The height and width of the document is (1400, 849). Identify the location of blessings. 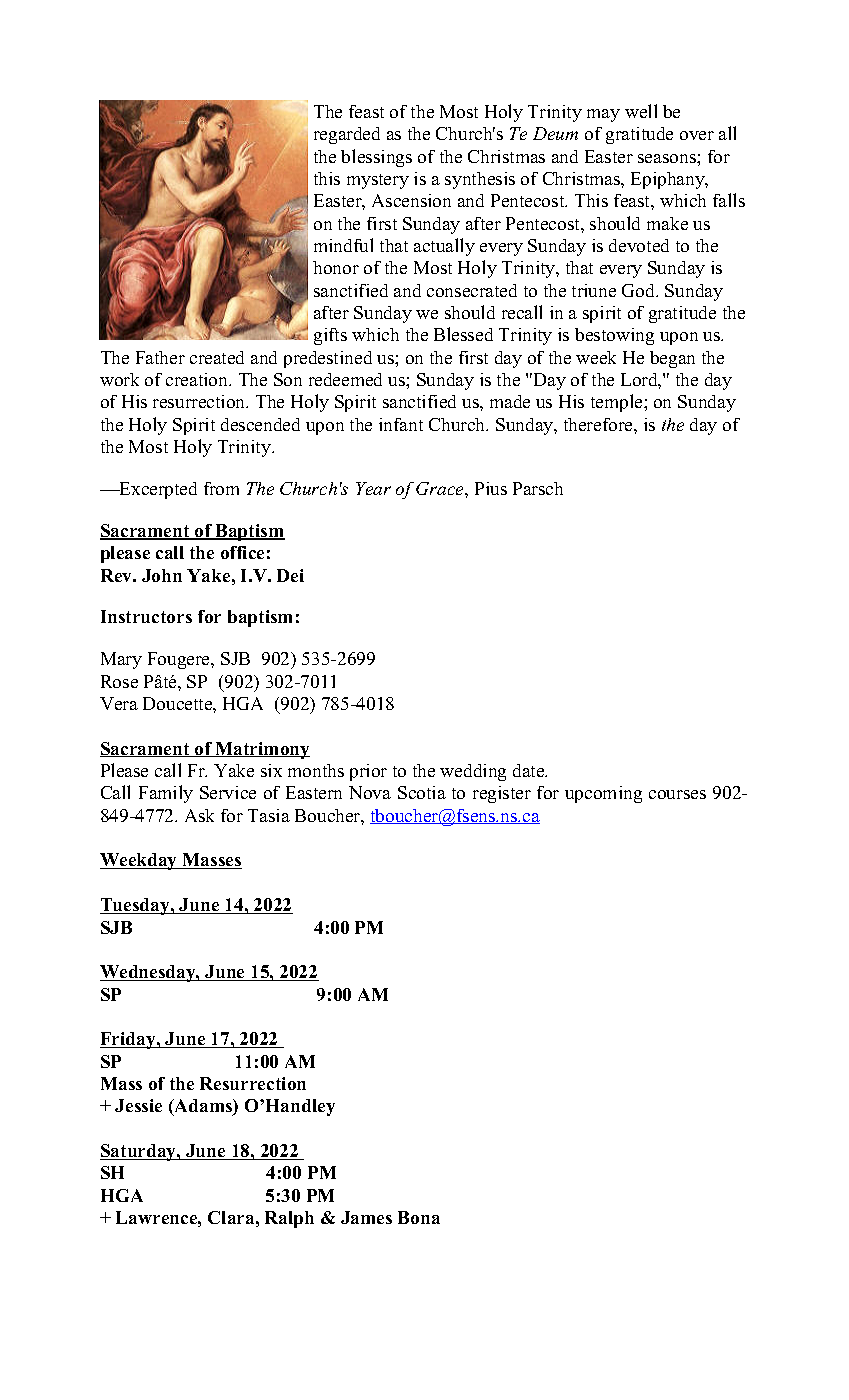
(376, 158).
